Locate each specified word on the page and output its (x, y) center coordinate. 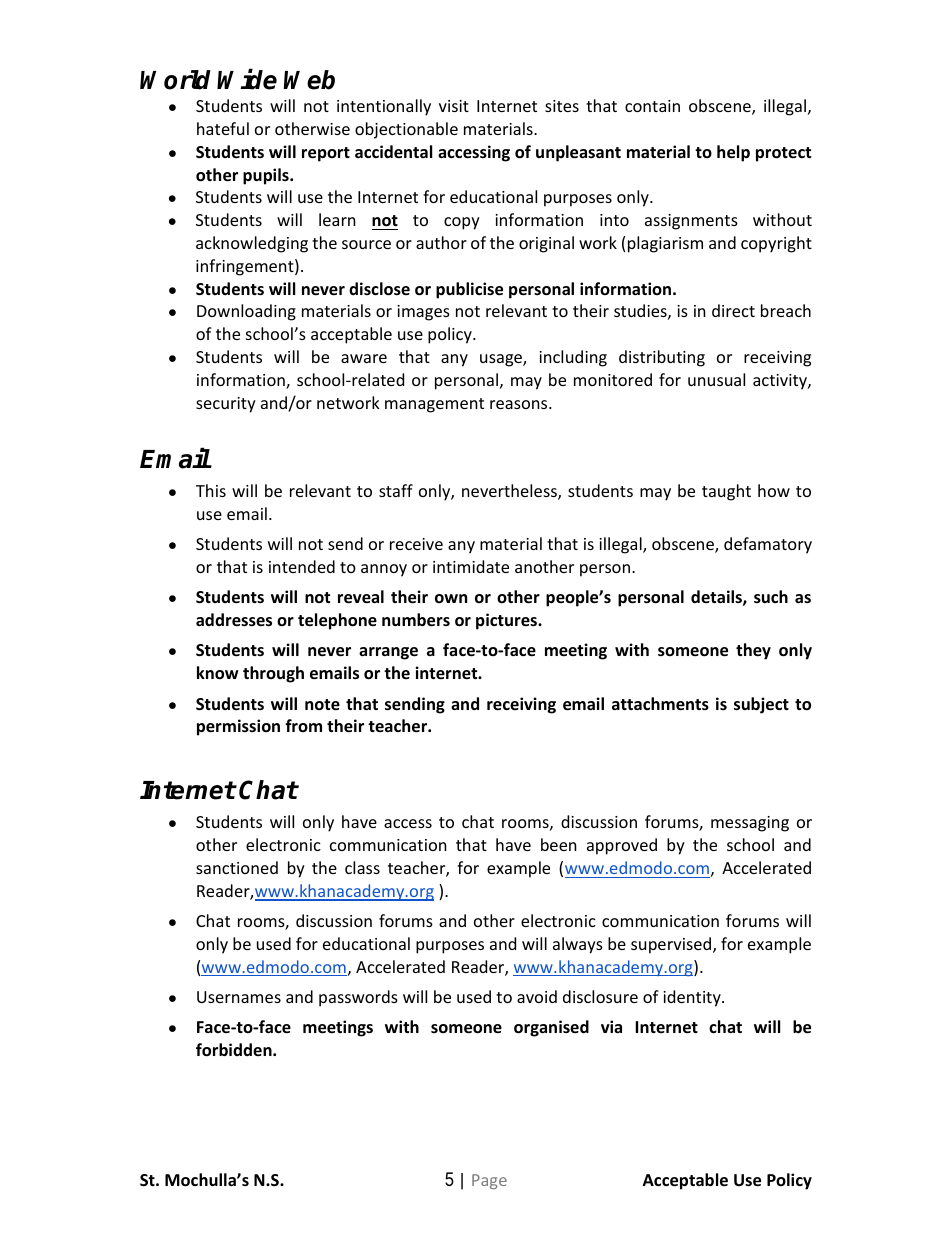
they (753, 651)
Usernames (239, 997)
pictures (508, 621)
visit (454, 106)
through (273, 674)
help (733, 153)
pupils (267, 176)
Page (489, 1181)
